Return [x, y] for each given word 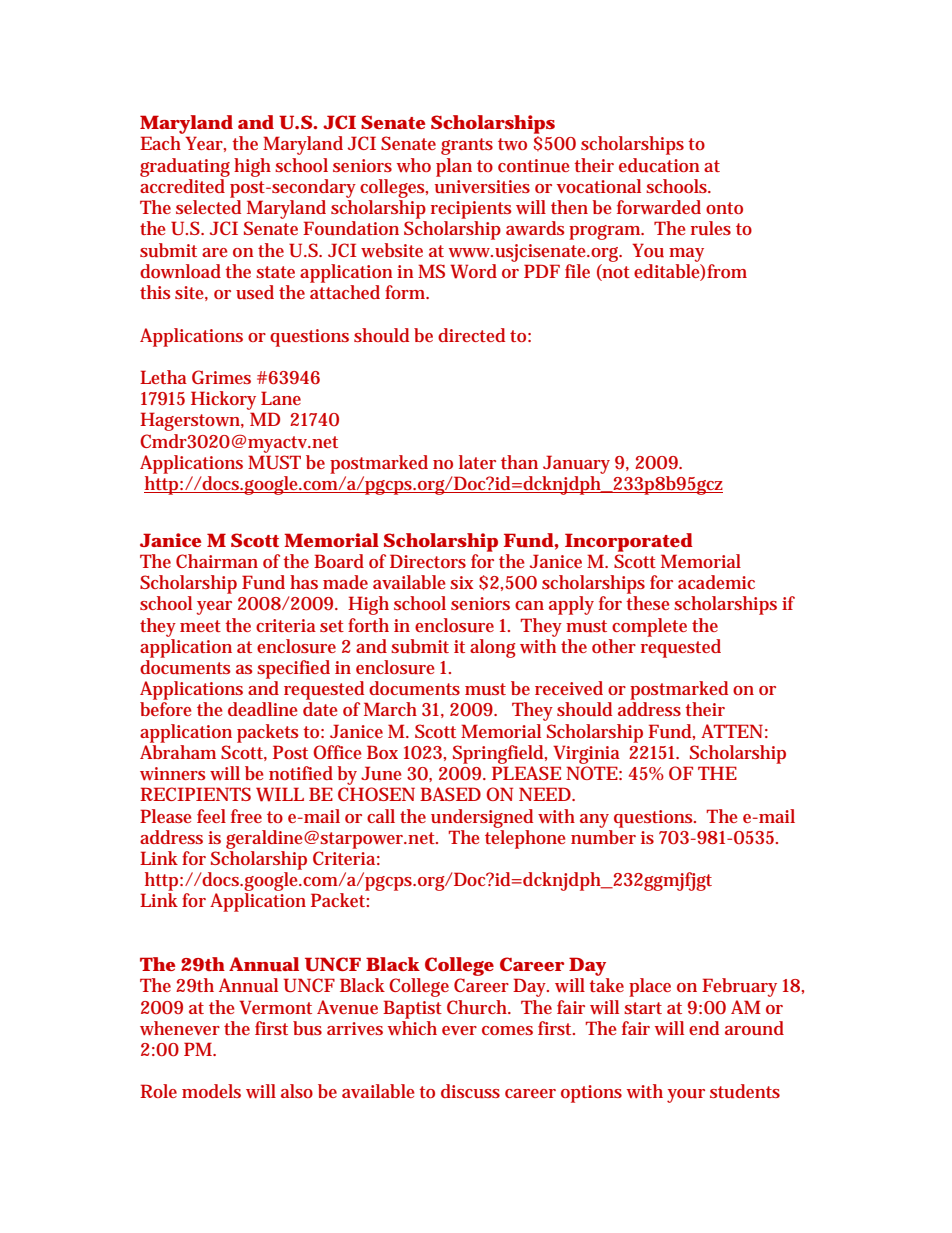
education [659, 165]
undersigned [482, 818]
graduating [185, 167]
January [576, 464]
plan [454, 167]
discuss [470, 1091]
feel [211, 816]
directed [471, 335]
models [211, 1091]
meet [200, 626]
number [603, 837]
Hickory [223, 400]
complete [649, 627]
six [461, 582]
